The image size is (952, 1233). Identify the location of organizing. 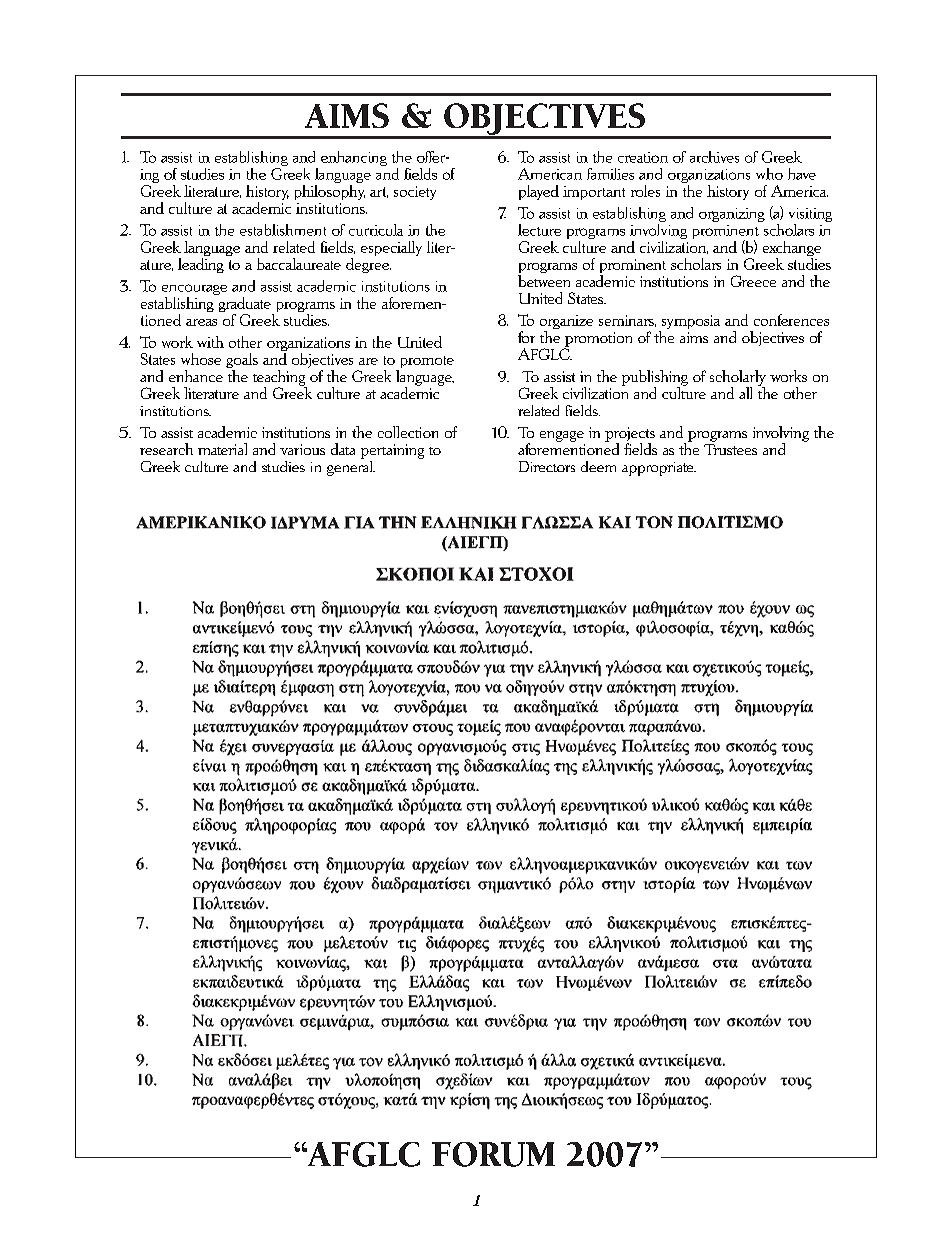
(732, 215).
